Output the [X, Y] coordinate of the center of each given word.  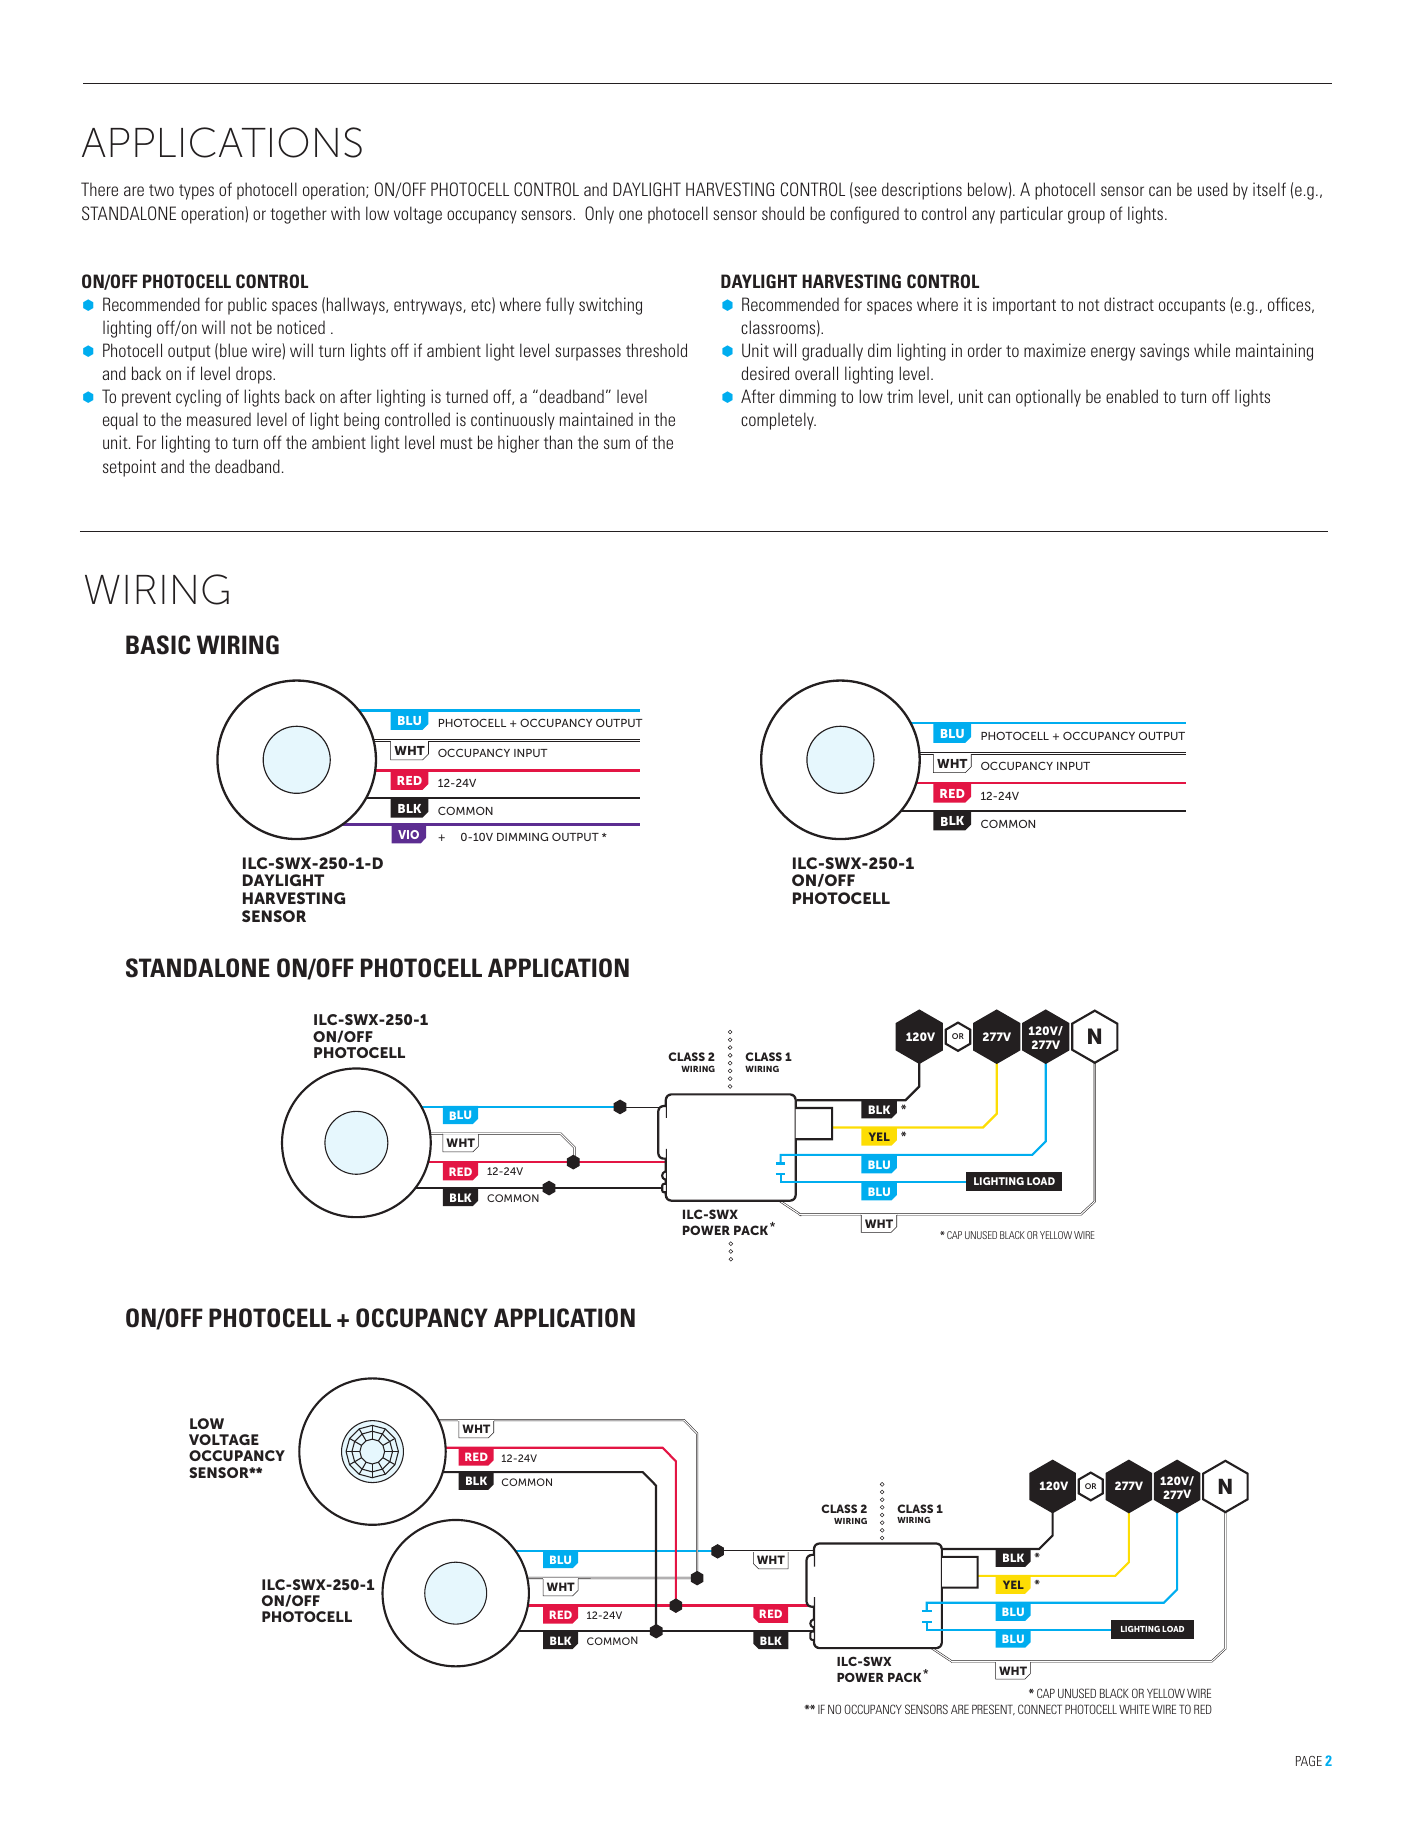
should [783, 213]
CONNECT [1040, 1709]
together [298, 215]
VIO [408, 834]
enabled [1132, 396]
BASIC [158, 645]
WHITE [1134, 1709]
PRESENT [993, 1710]
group [1086, 217]
